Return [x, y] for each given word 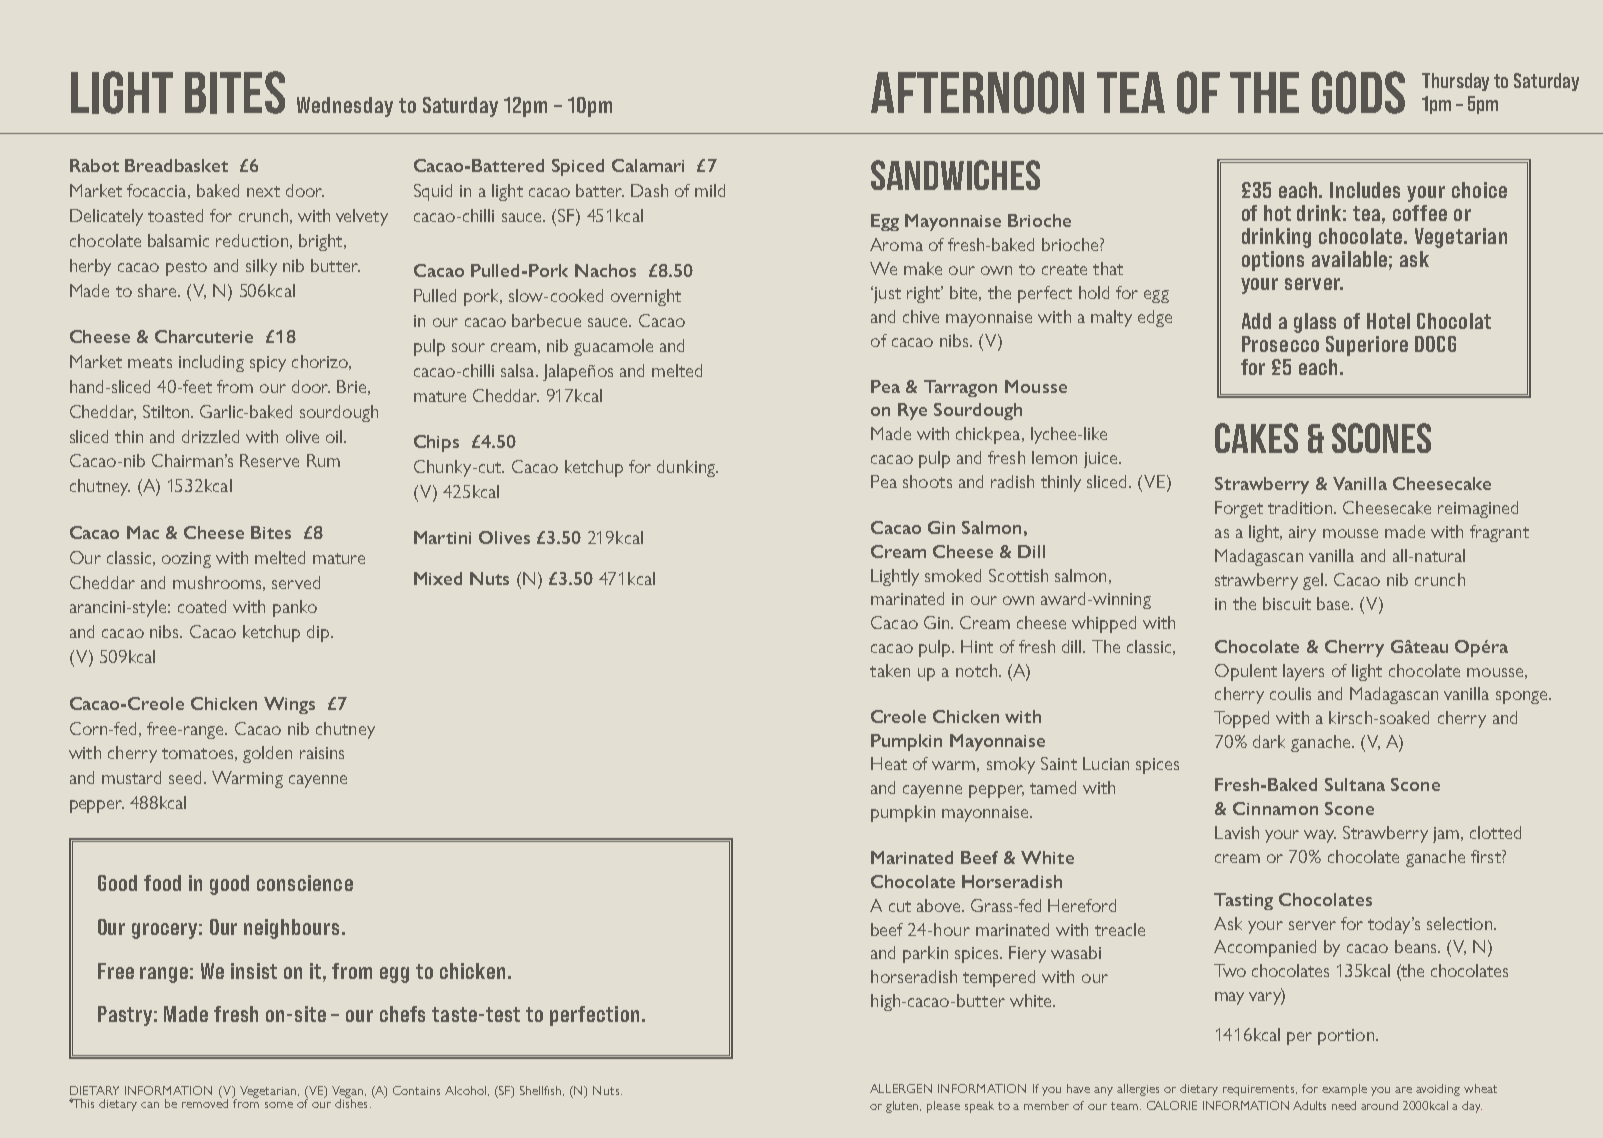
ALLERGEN [901, 1088]
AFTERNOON [977, 92]
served [296, 582]
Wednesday [345, 107]
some [279, 1105]
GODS [1358, 92]
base [1334, 603]
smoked [953, 575]
